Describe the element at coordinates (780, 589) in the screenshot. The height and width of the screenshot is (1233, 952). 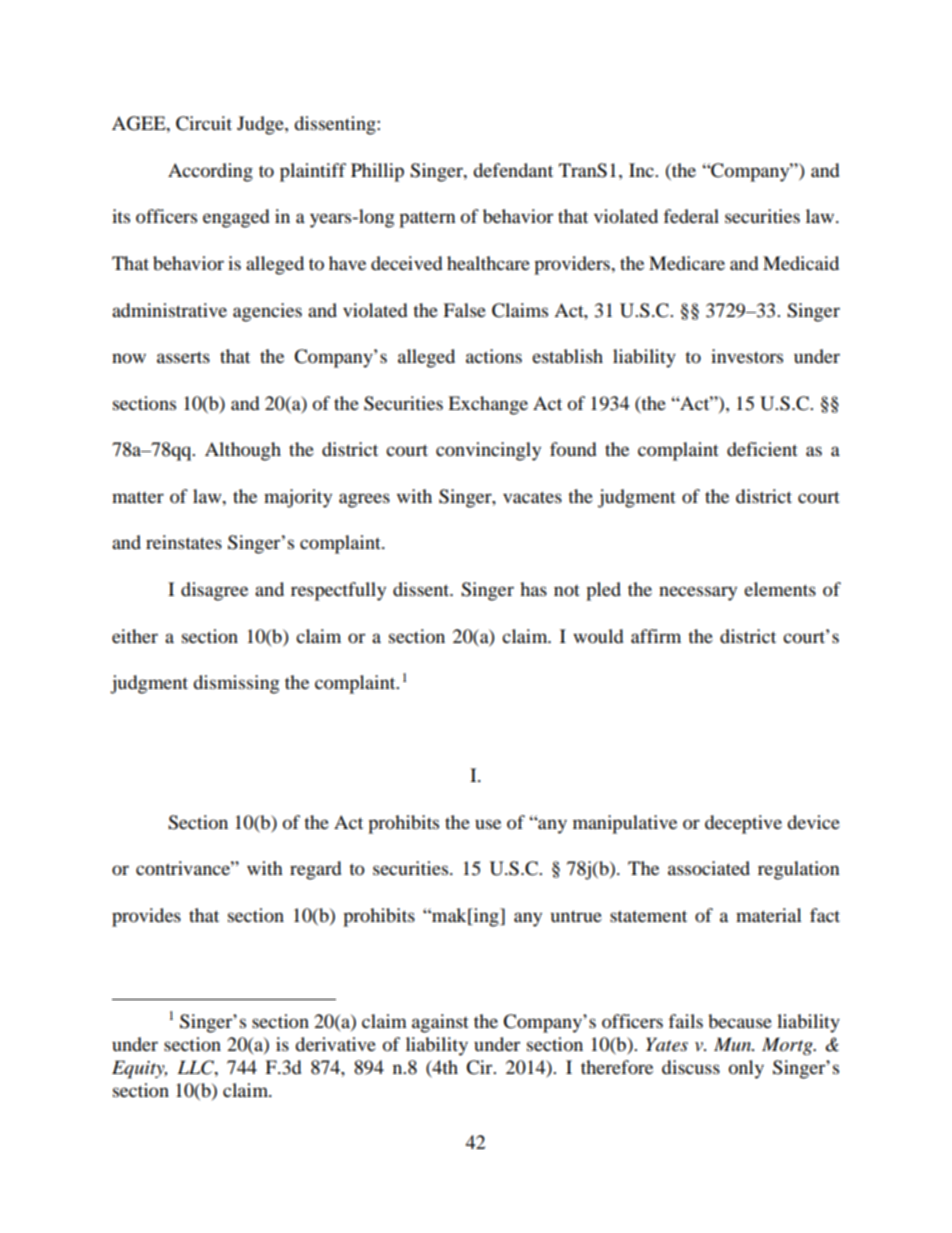
I see `elements` at that location.
